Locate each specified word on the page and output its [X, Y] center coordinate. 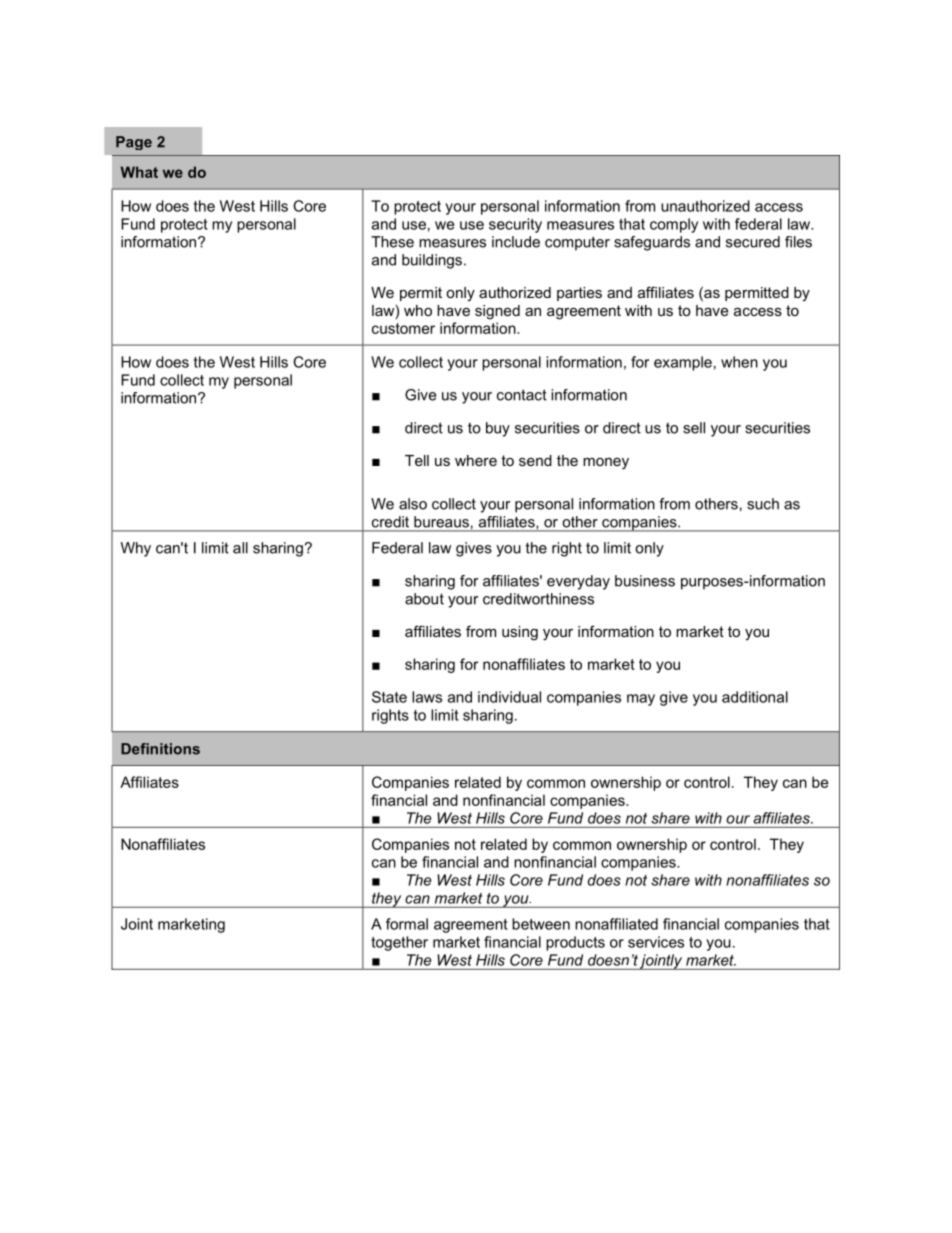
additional [755, 697]
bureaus [441, 522]
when [739, 362]
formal [407, 924]
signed [497, 312]
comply [674, 225]
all [240, 548]
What [139, 172]
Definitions [160, 749]
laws [427, 697]
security [515, 225]
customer [403, 328]
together [399, 943]
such [763, 504]
